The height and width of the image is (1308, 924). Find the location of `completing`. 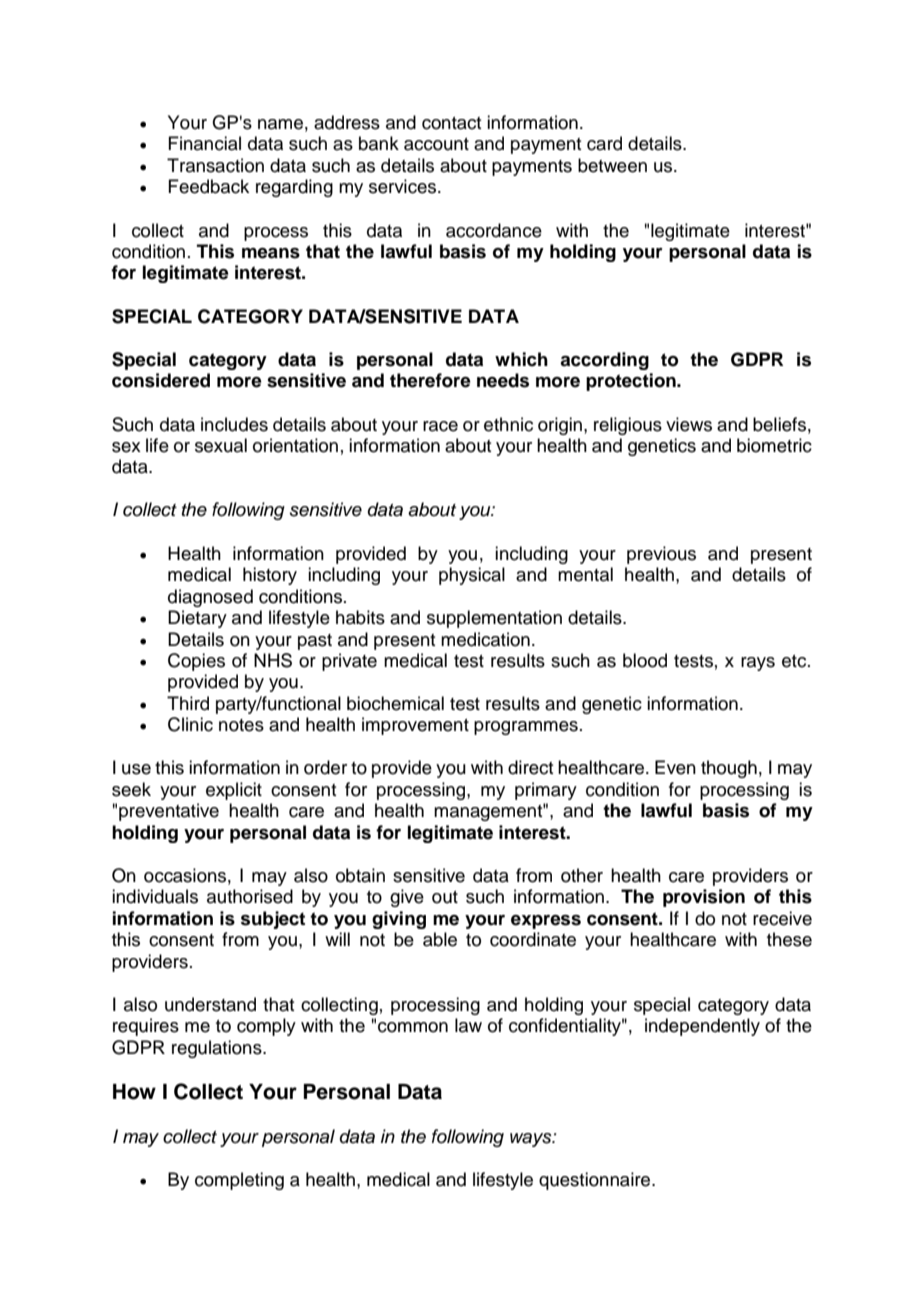

completing is located at coordinates (239, 1181).
